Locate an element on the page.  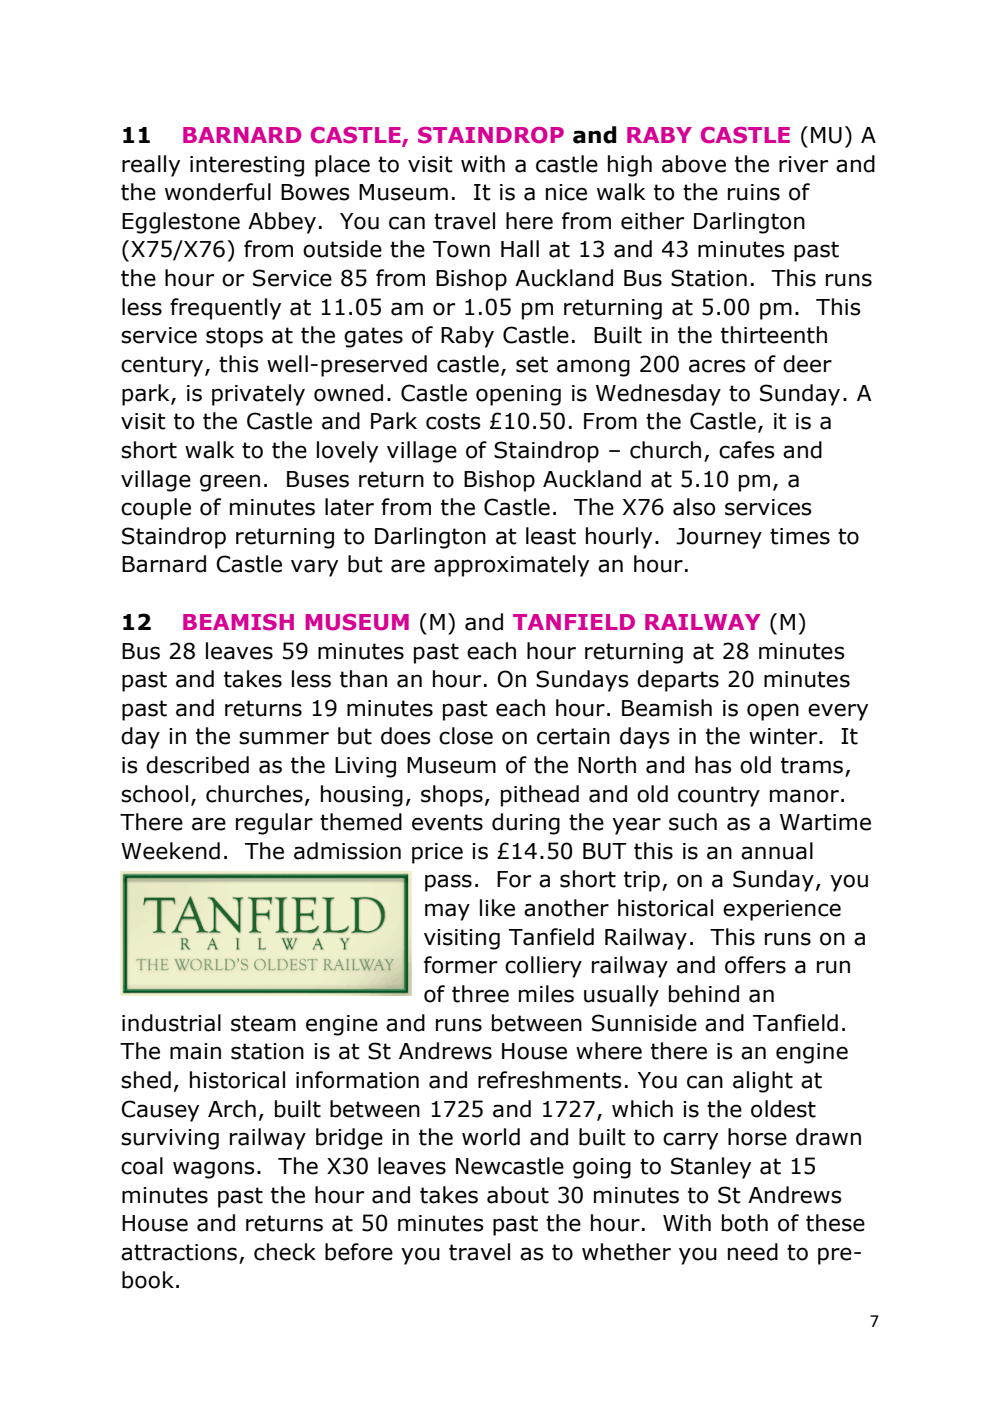
Town is located at coordinates (461, 249).
